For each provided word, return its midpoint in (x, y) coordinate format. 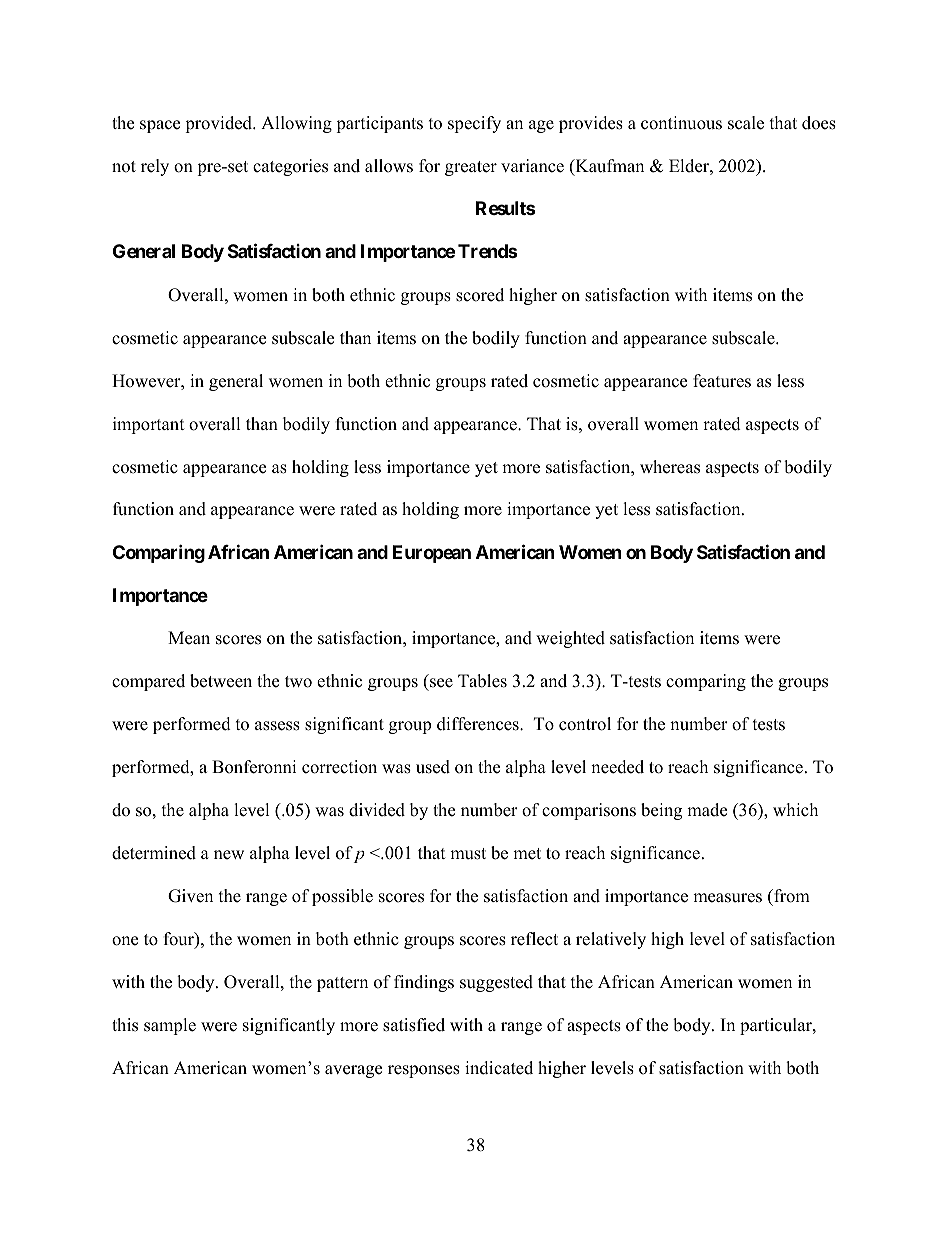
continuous (681, 123)
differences (479, 724)
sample (170, 1026)
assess (277, 726)
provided (220, 124)
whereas (670, 467)
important (149, 425)
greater (471, 168)
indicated (499, 1068)
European (432, 554)
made (707, 810)
